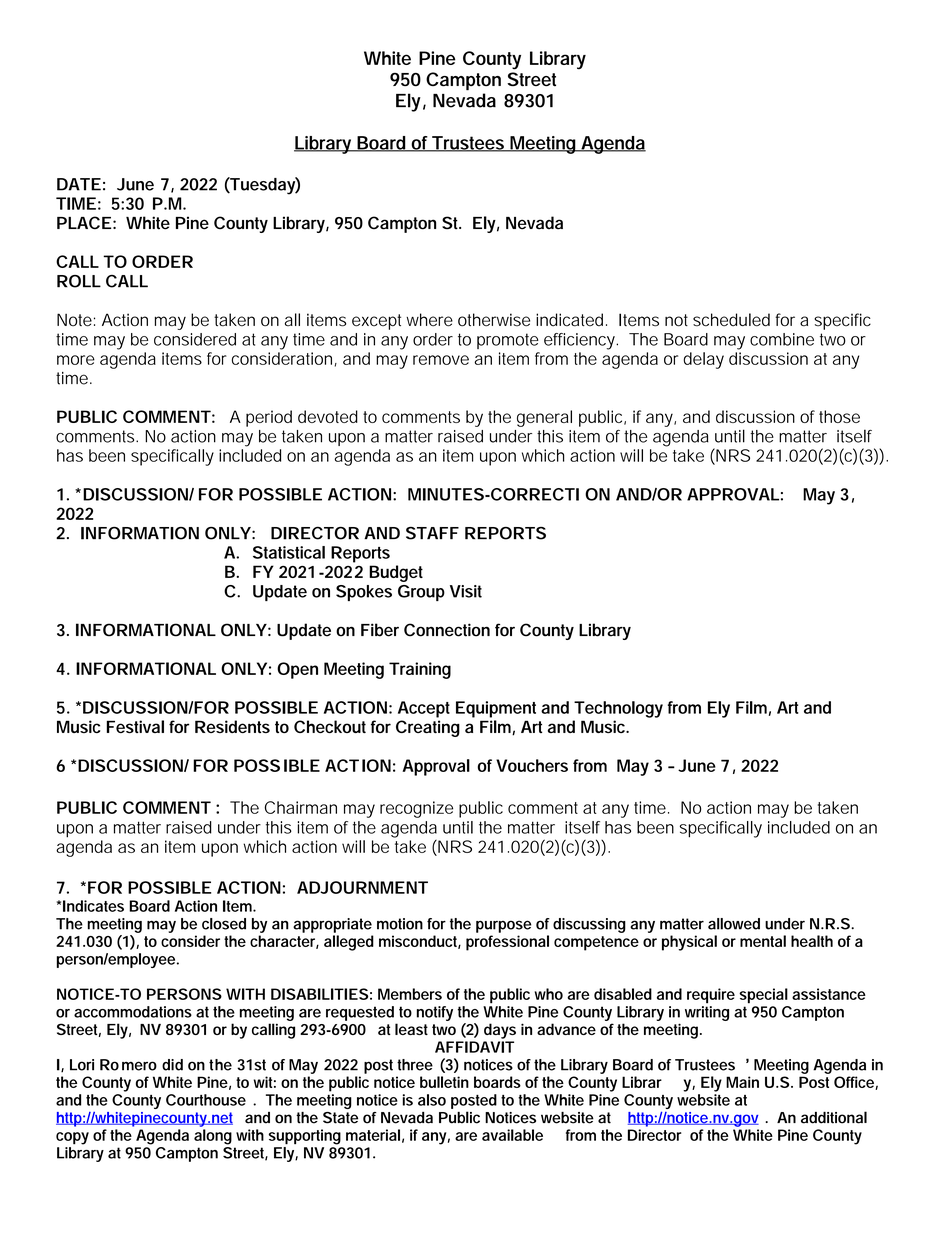  What do you see at coordinates (544, 418) in the screenshot?
I see `general` at bounding box center [544, 418].
